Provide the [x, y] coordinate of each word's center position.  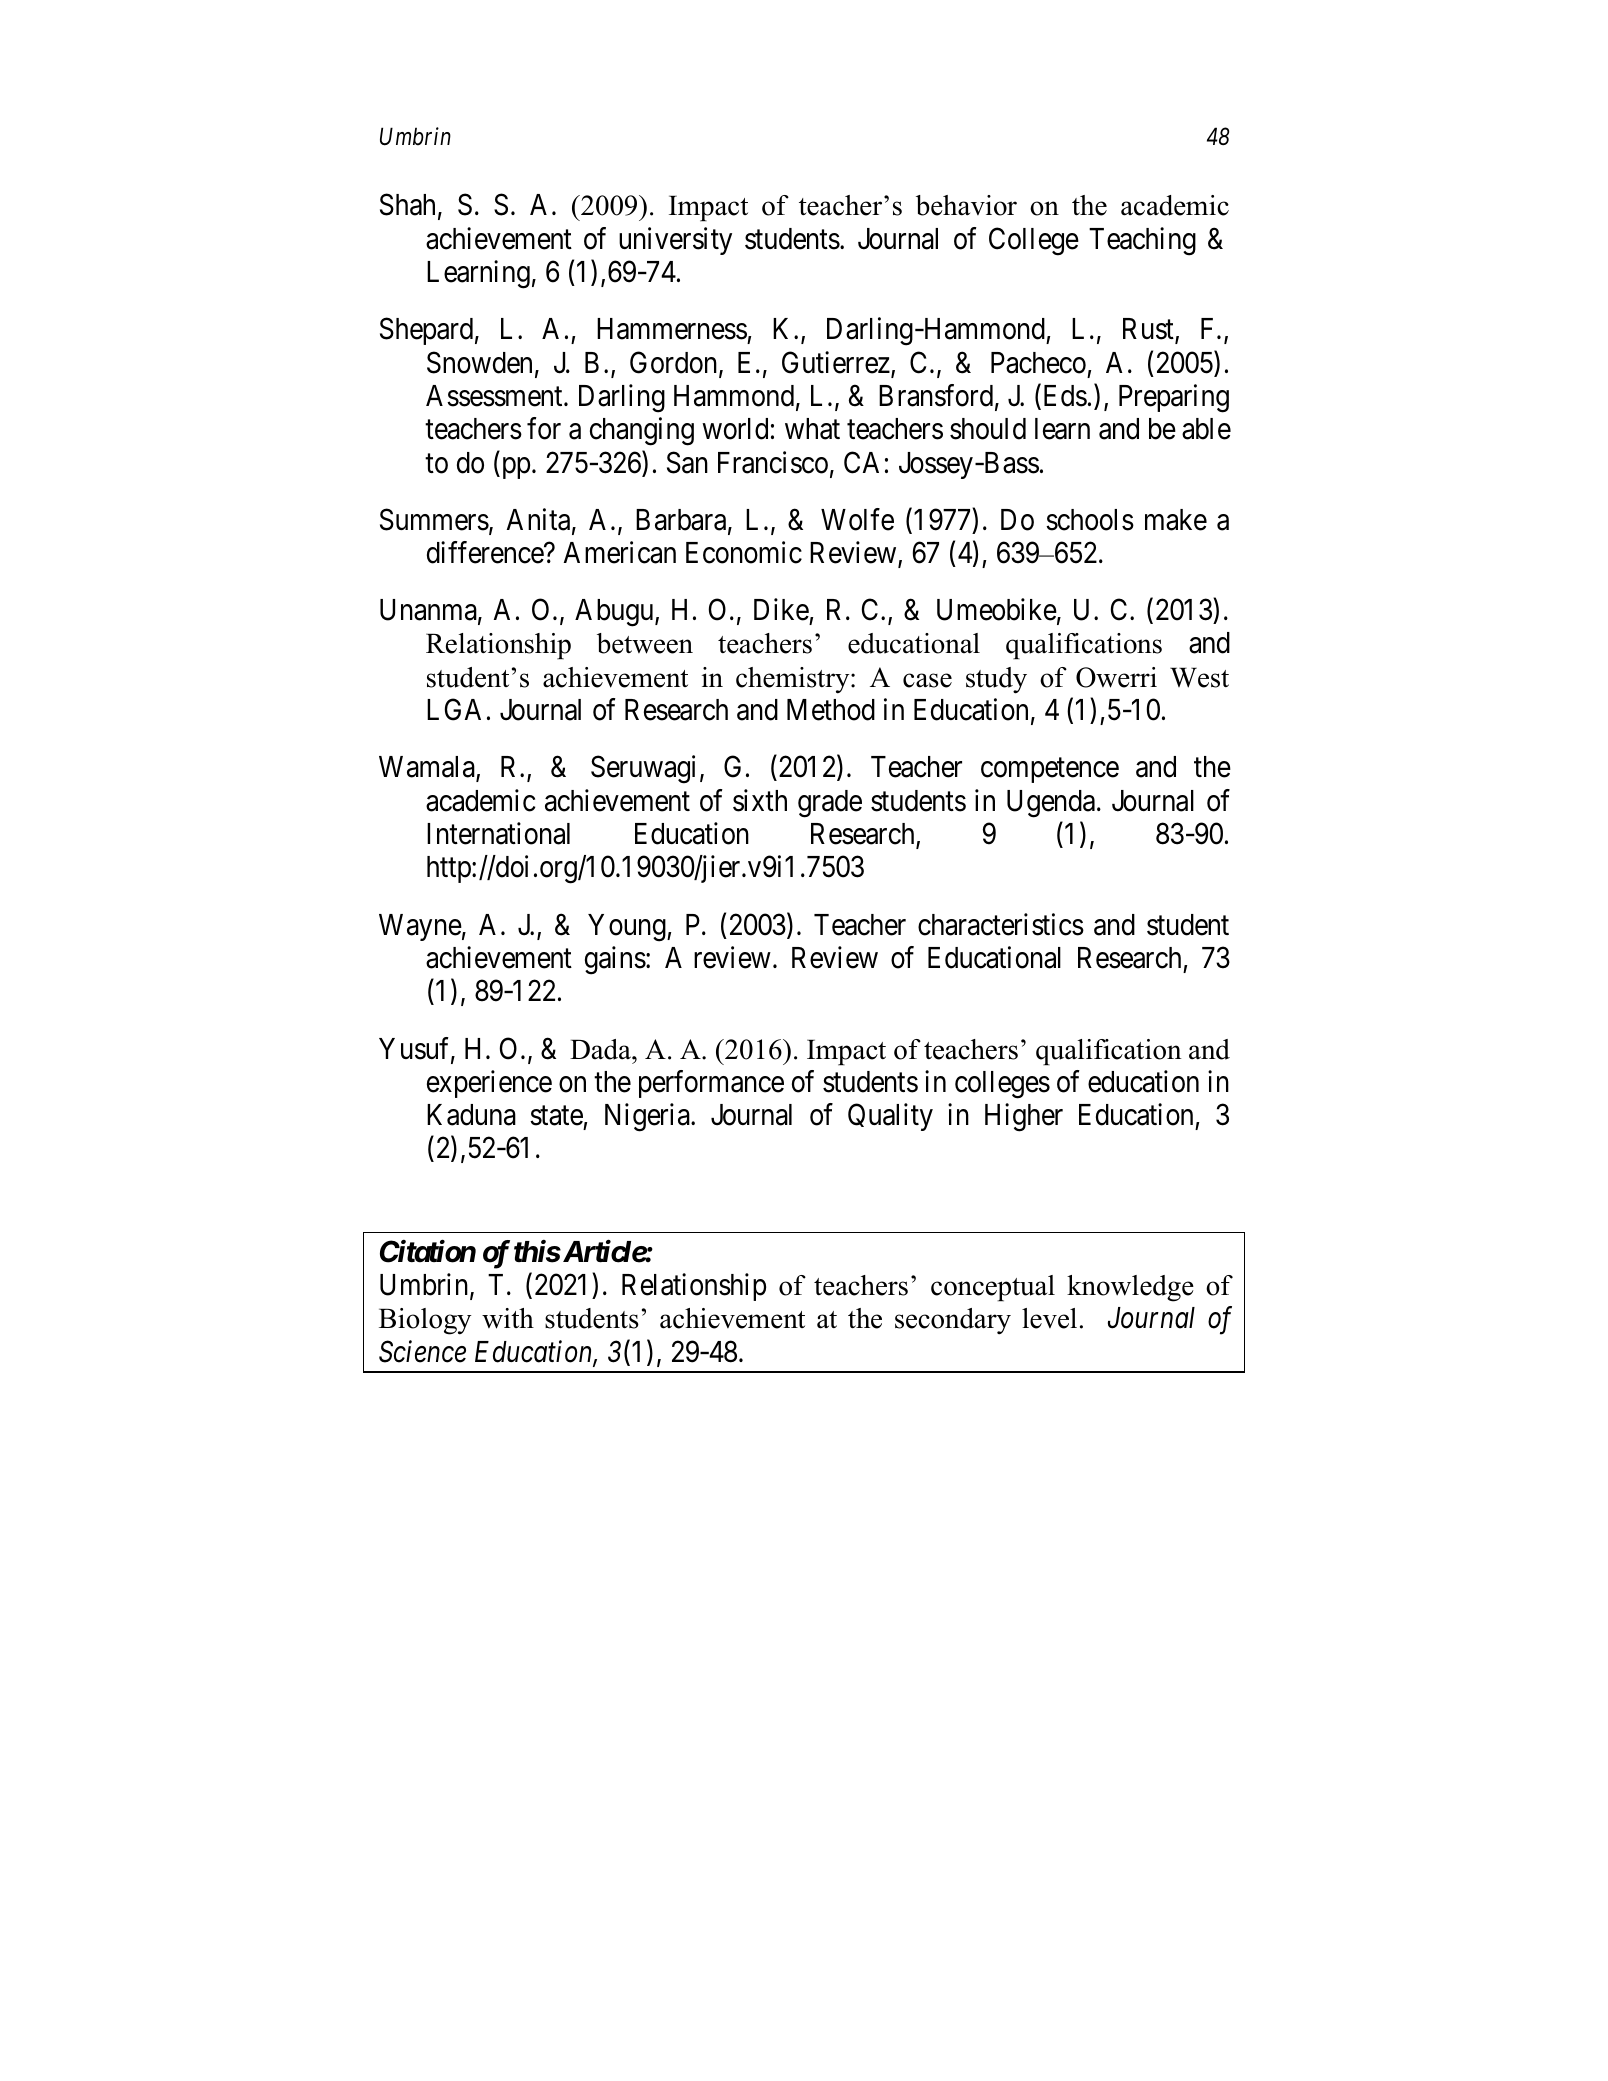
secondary [953, 1321]
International [498, 833]
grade [830, 804]
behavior [966, 205]
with [508, 1318]
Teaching [1142, 241]
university [675, 241]
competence [1050, 771]
